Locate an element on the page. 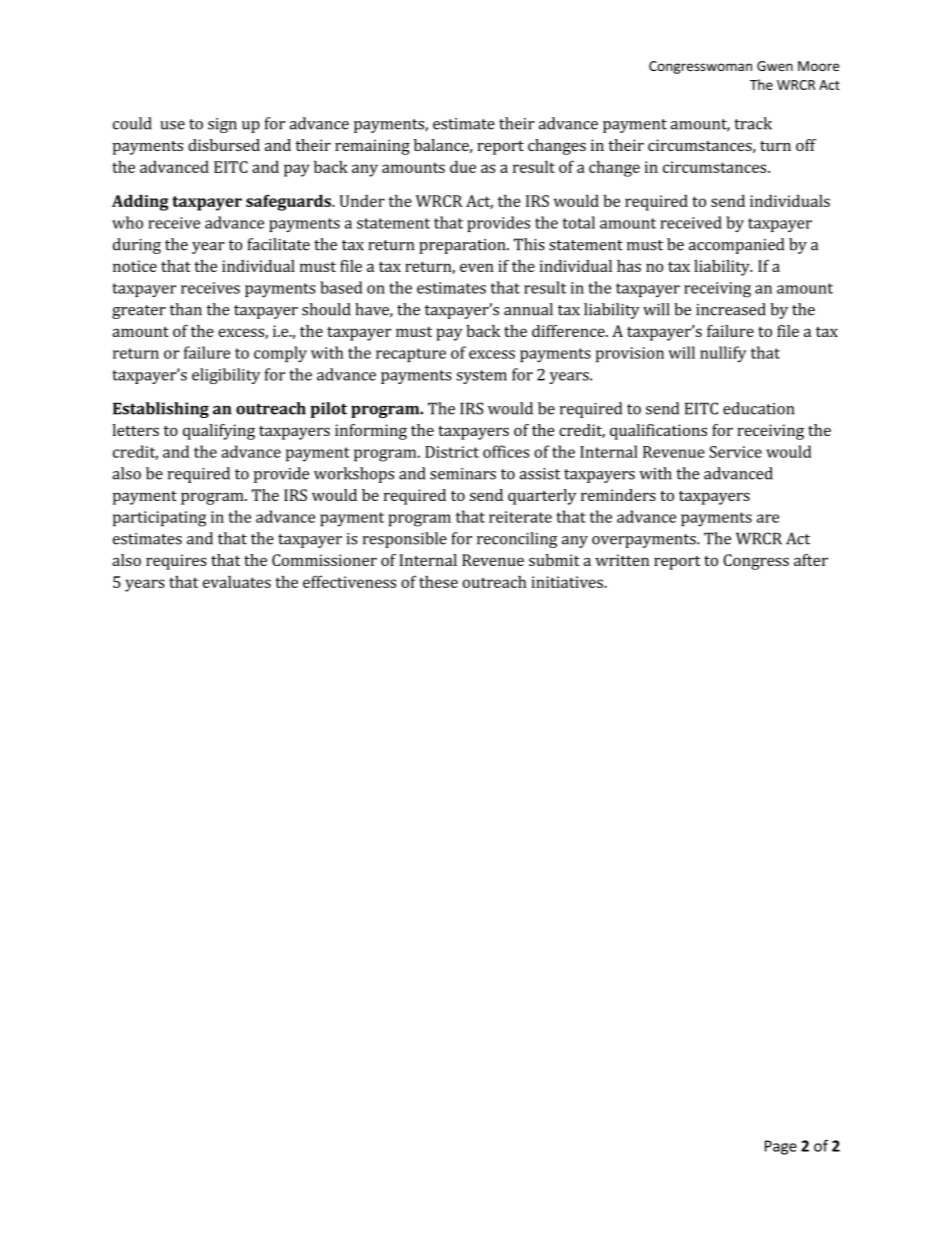 This image has height=1233, width=952. after is located at coordinates (811, 560).
